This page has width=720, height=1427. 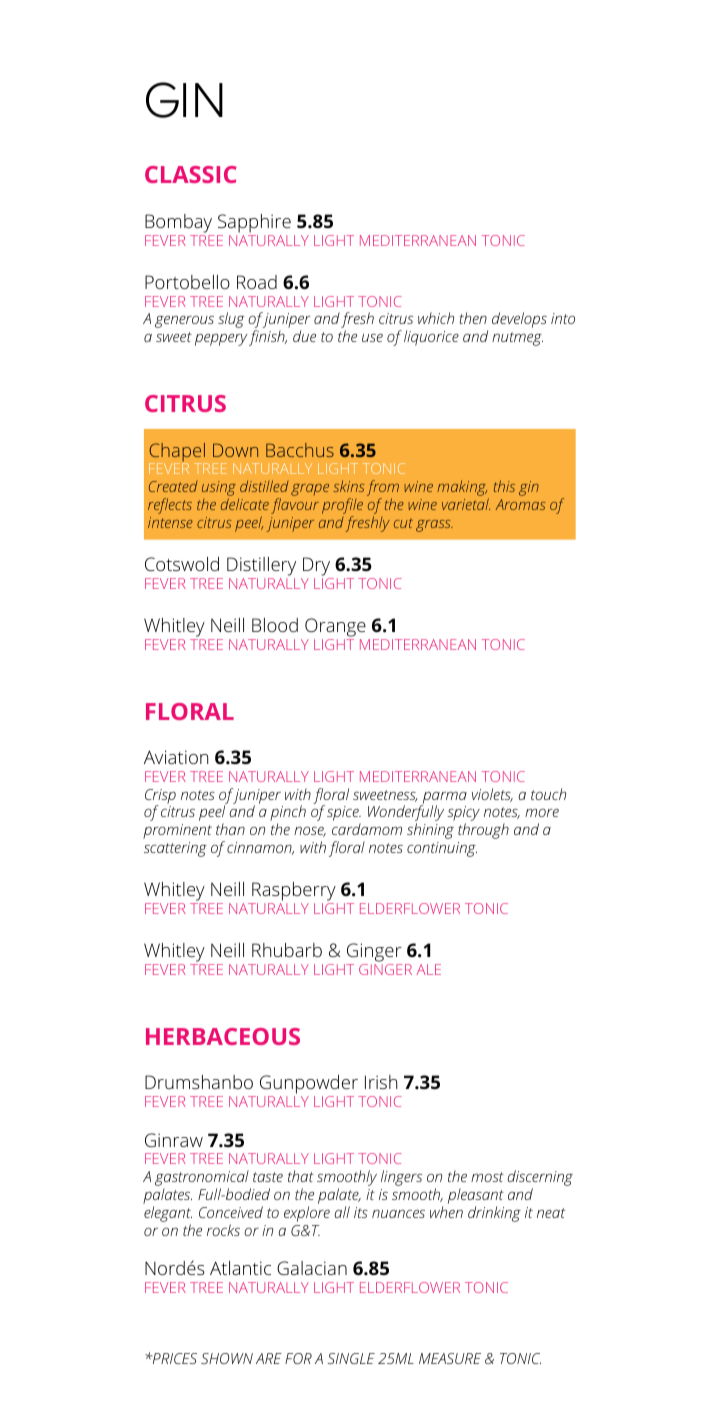 I want to click on CLASSIC, so click(x=191, y=174).
